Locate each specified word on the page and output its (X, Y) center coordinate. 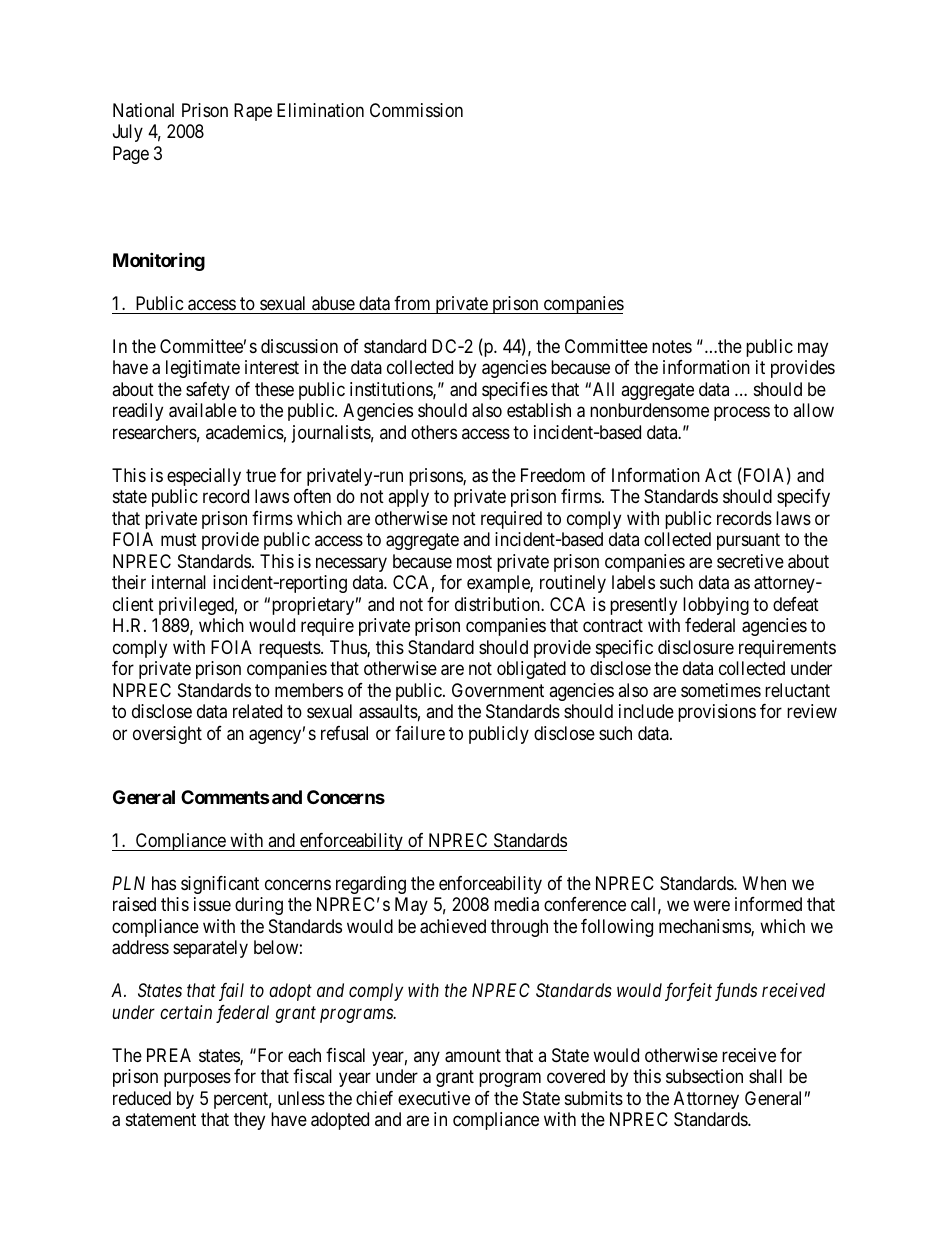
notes (672, 346)
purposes (197, 1080)
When (764, 883)
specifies (515, 391)
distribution (498, 604)
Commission (416, 110)
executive (434, 1098)
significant (220, 885)
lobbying (716, 606)
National (143, 110)
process (742, 414)
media (516, 904)
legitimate (203, 369)
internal (179, 582)
